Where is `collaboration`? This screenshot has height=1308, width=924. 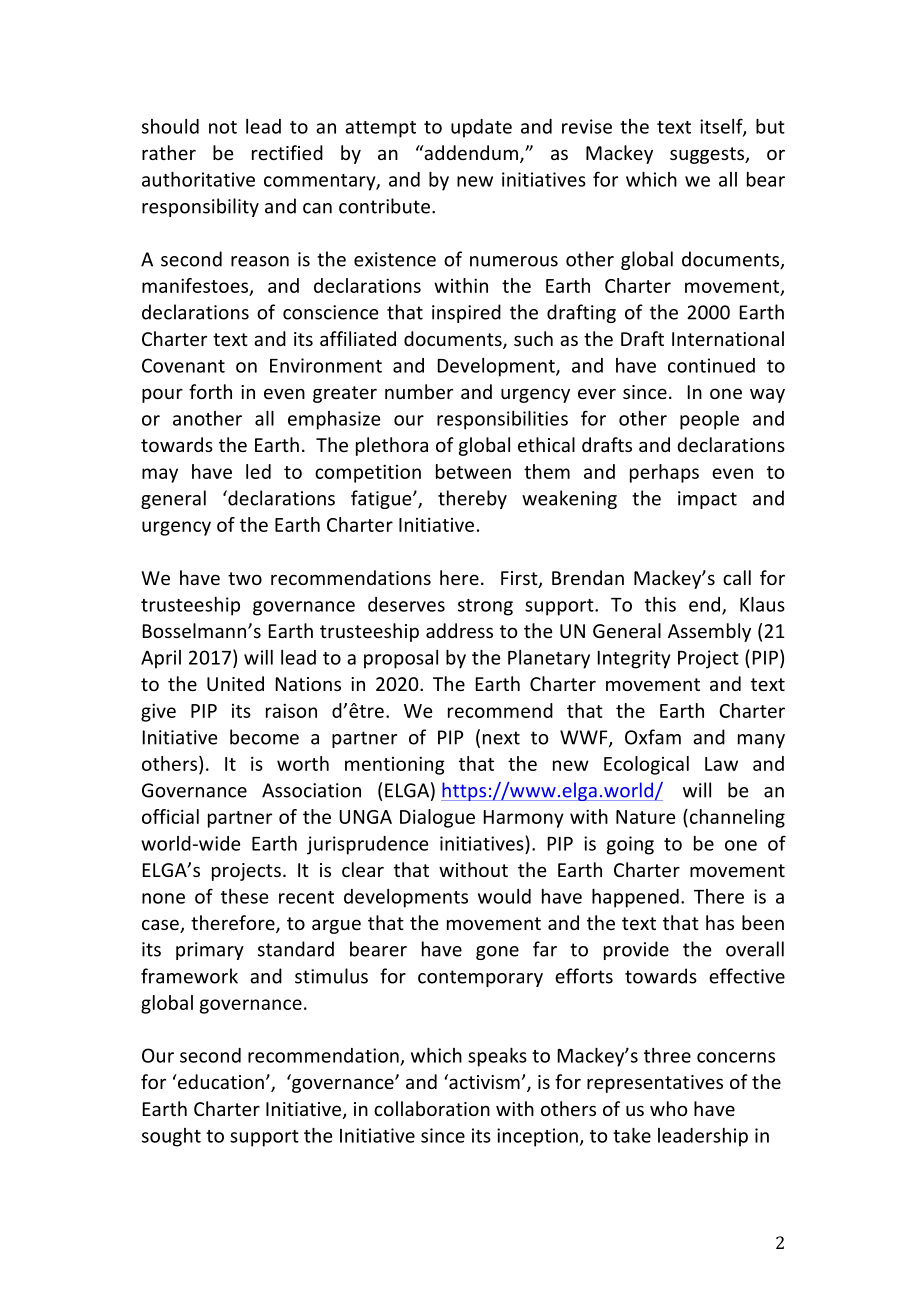
collaboration is located at coordinates (432, 1108).
